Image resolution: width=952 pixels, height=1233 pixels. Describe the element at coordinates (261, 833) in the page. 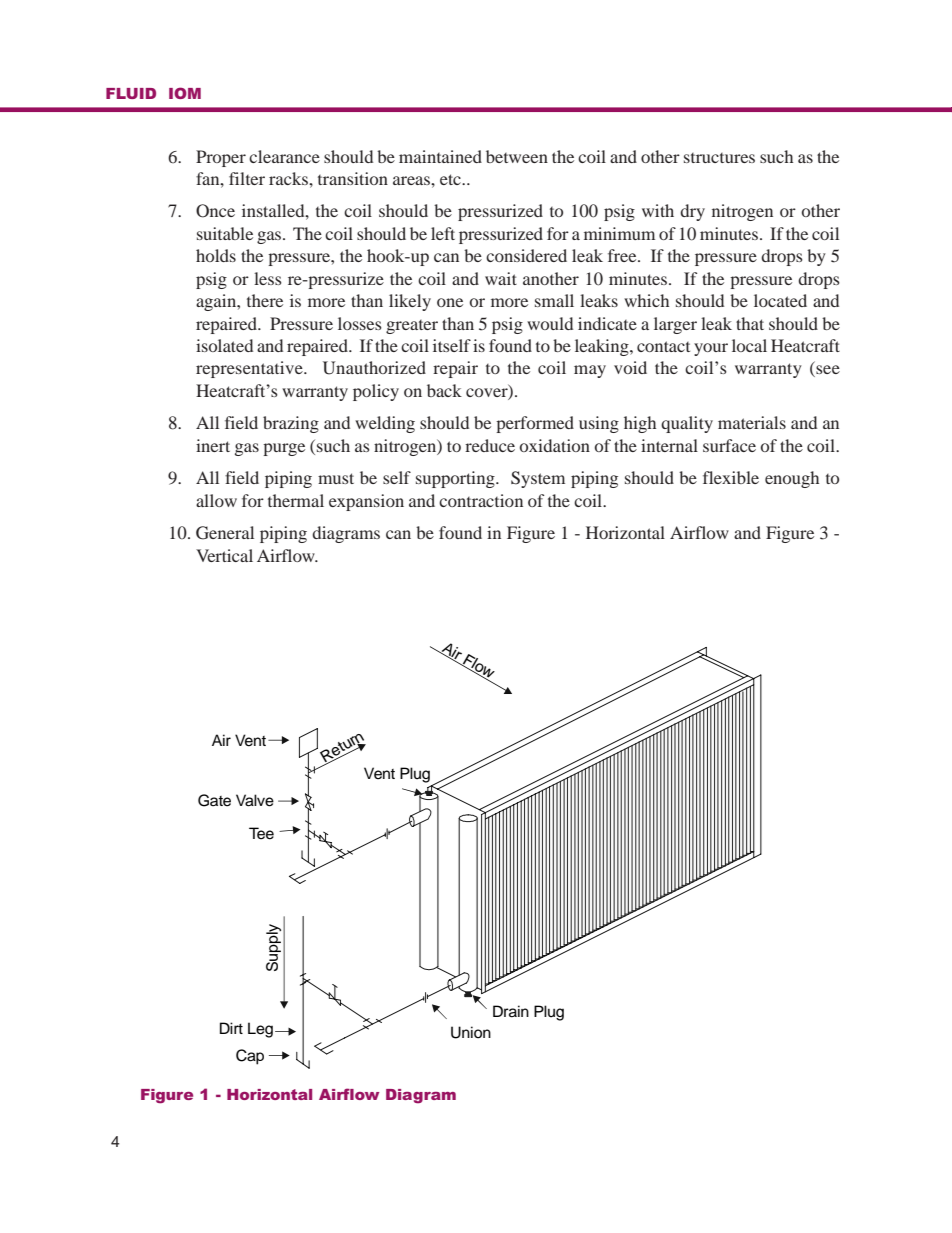

I see `Tee` at that location.
